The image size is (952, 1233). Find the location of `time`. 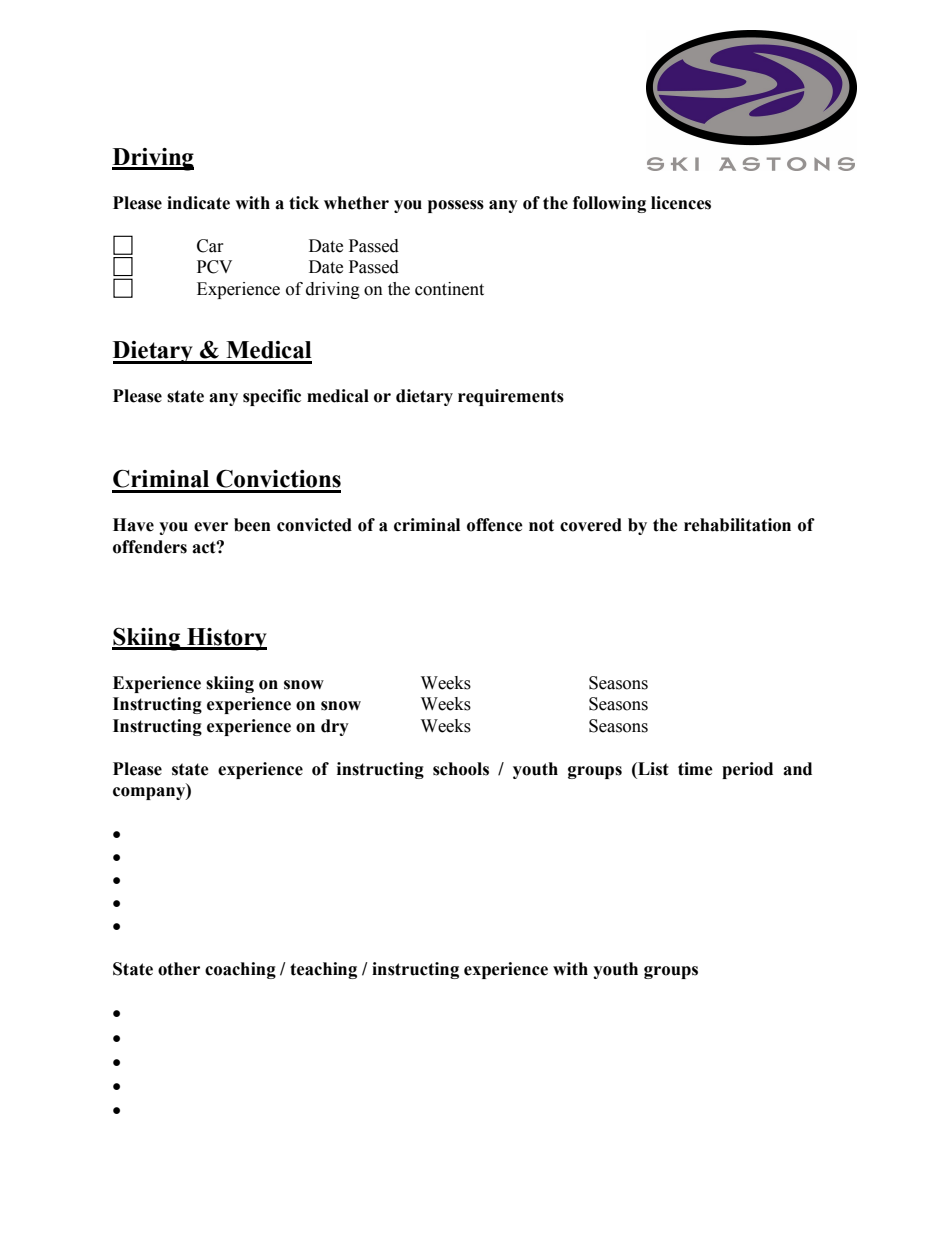

time is located at coordinates (695, 769).
